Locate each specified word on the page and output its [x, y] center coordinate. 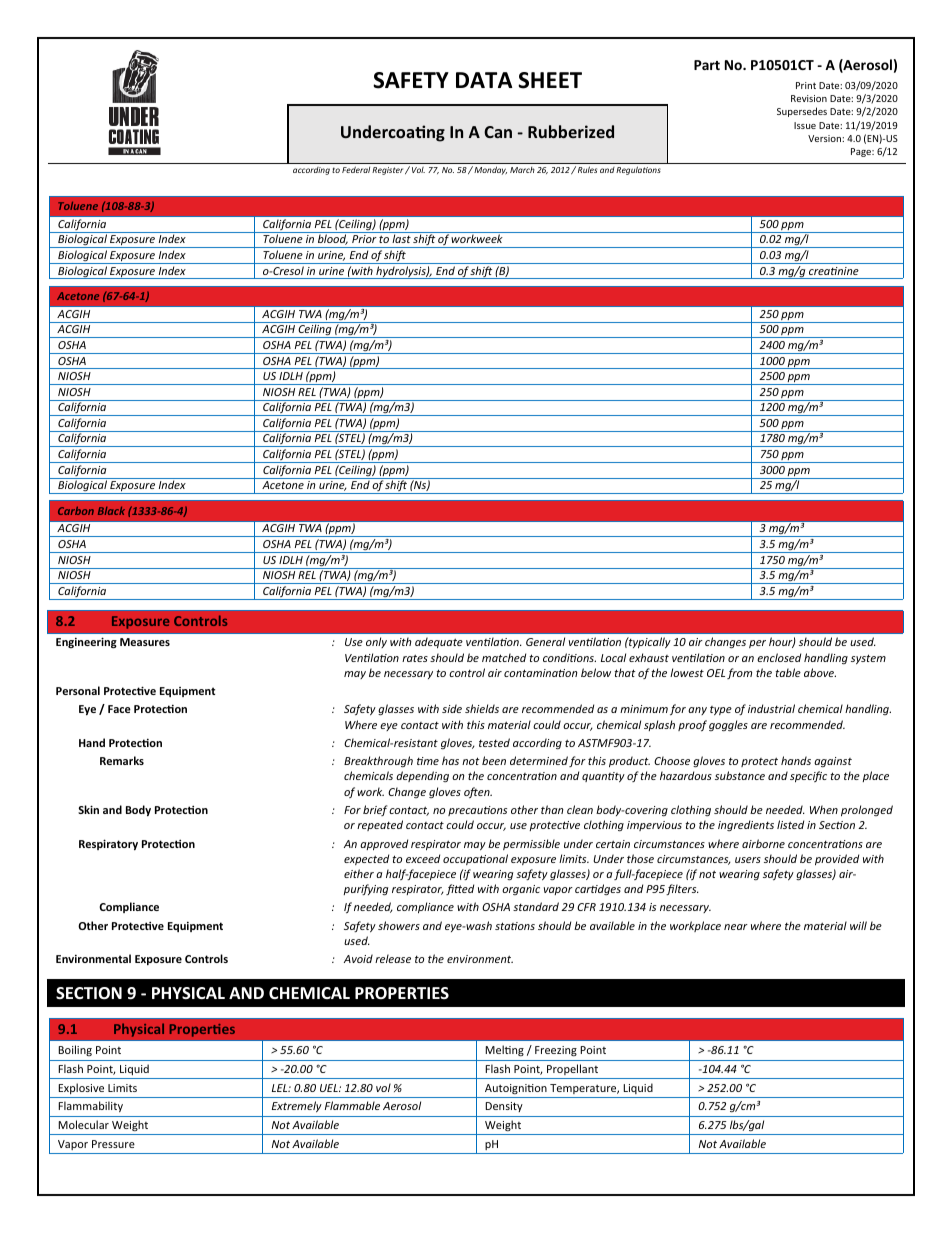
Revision [809, 98]
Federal [356, 170]
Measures [145, 642]
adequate [439, 642]
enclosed [779, 657]
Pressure [113, 1144]
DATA [484, 80]
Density [504, 1107]
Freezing [556, 1051]
